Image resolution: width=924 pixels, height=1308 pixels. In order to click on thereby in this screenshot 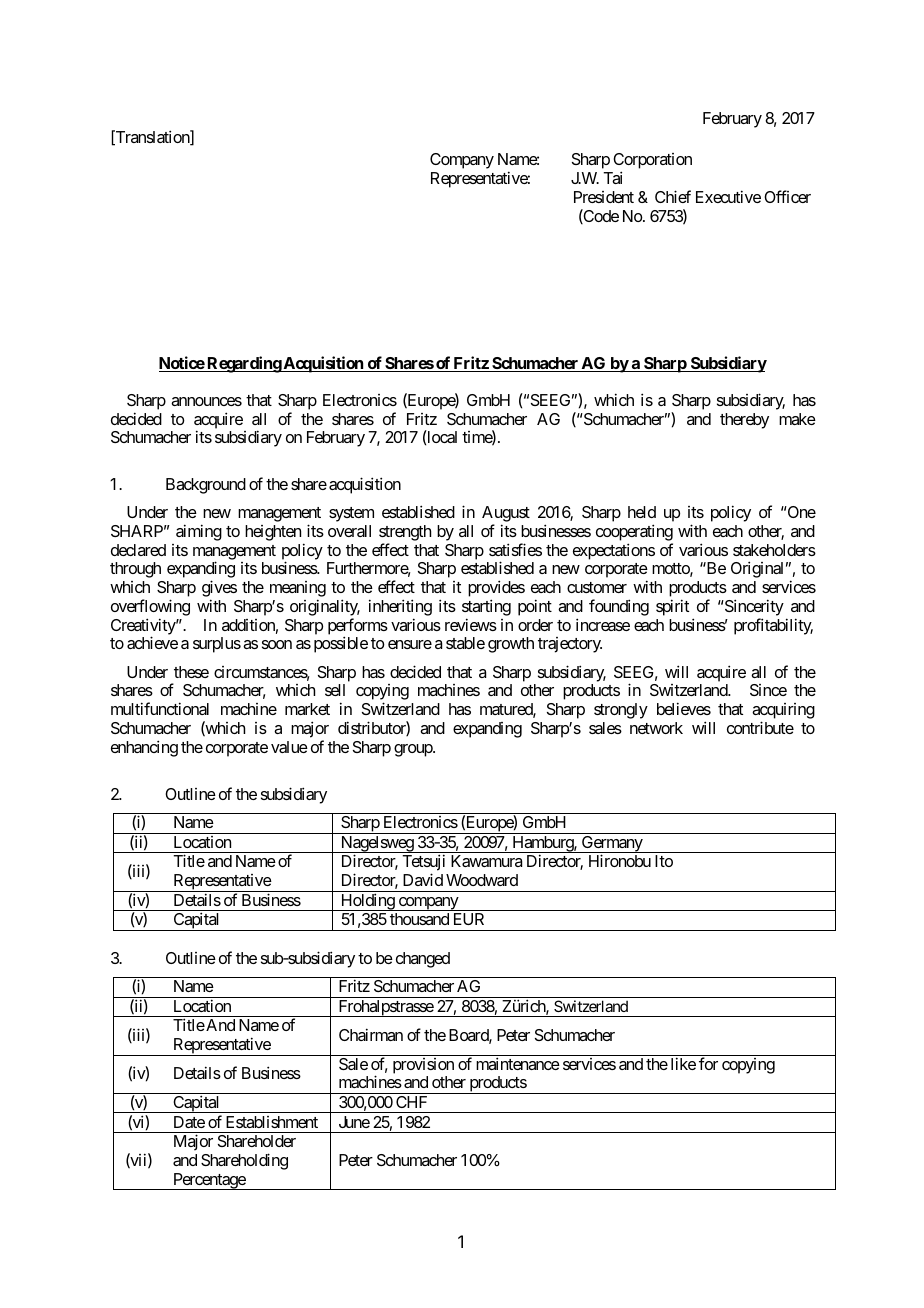, I will do `click(744, 421)`.
